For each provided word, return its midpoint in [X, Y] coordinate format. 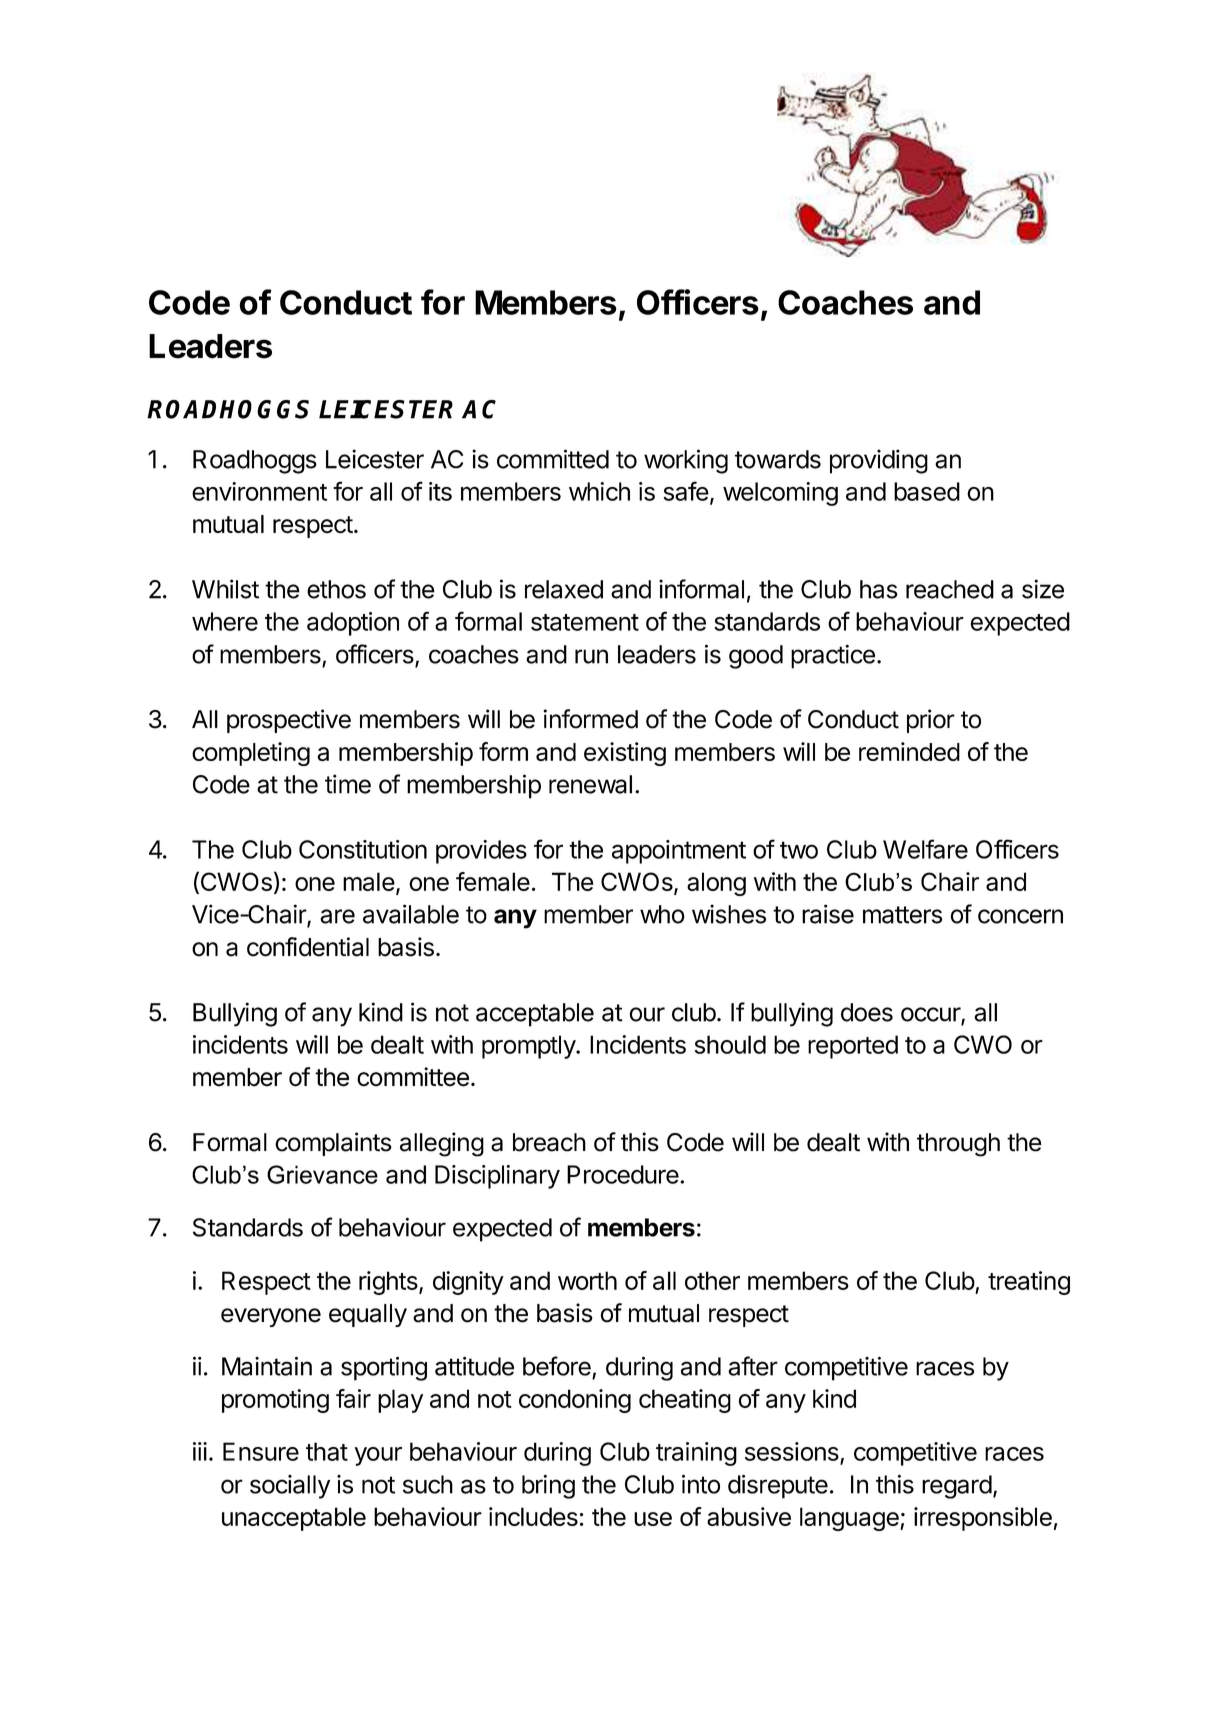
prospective [289, 721]
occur [931, 1015]
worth [587, 1280]
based [927, 491]
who [662, 914]
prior [931, 721]
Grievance [322, 1174]
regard [957, 1487]
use [653, 1519]
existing [625, 754]
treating [1029, 1283]
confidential [308, 947]
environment [259, 491]
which [599, 491]
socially [290, 1487]
